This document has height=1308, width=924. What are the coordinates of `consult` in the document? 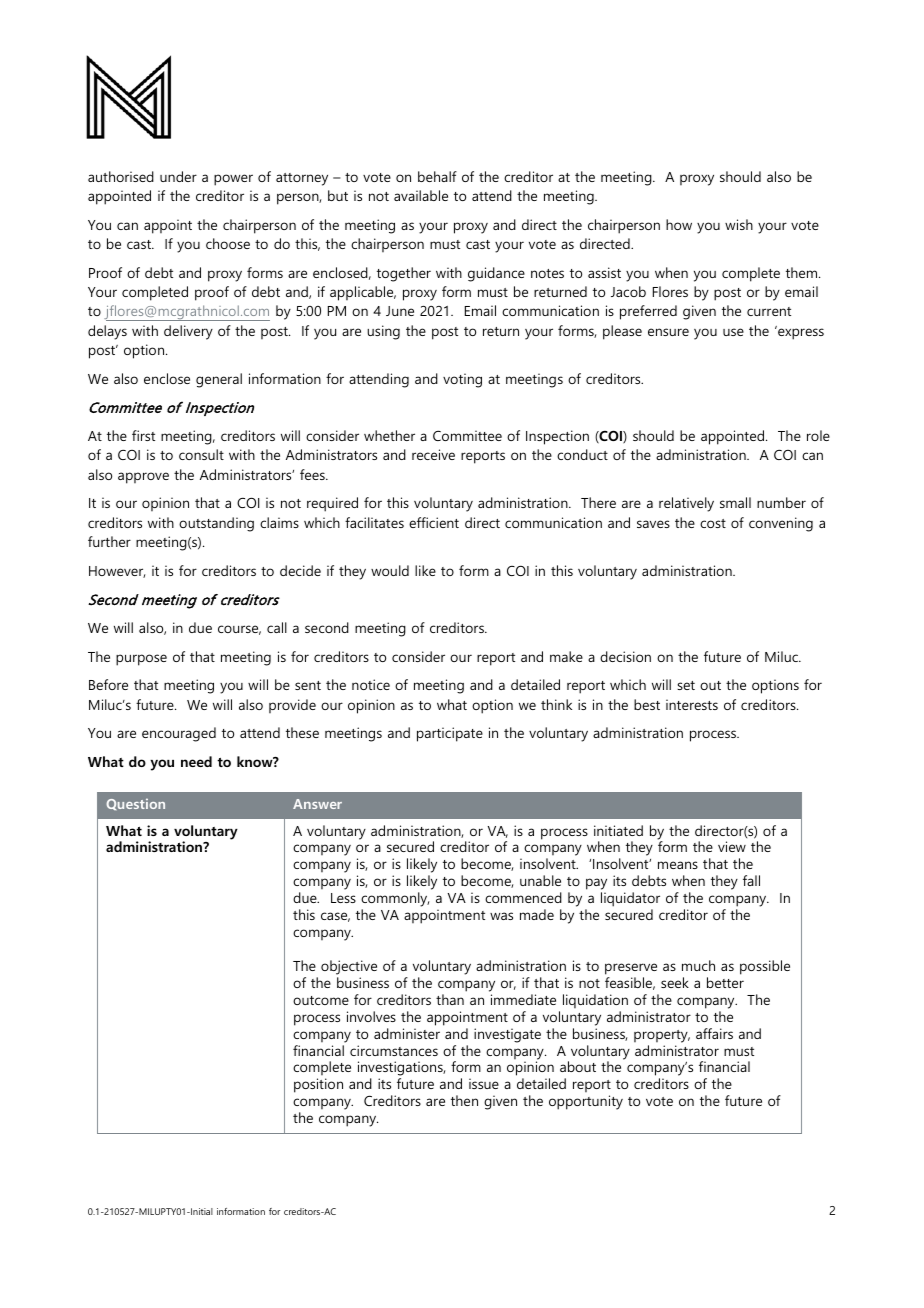 It's located at (201, 454).
